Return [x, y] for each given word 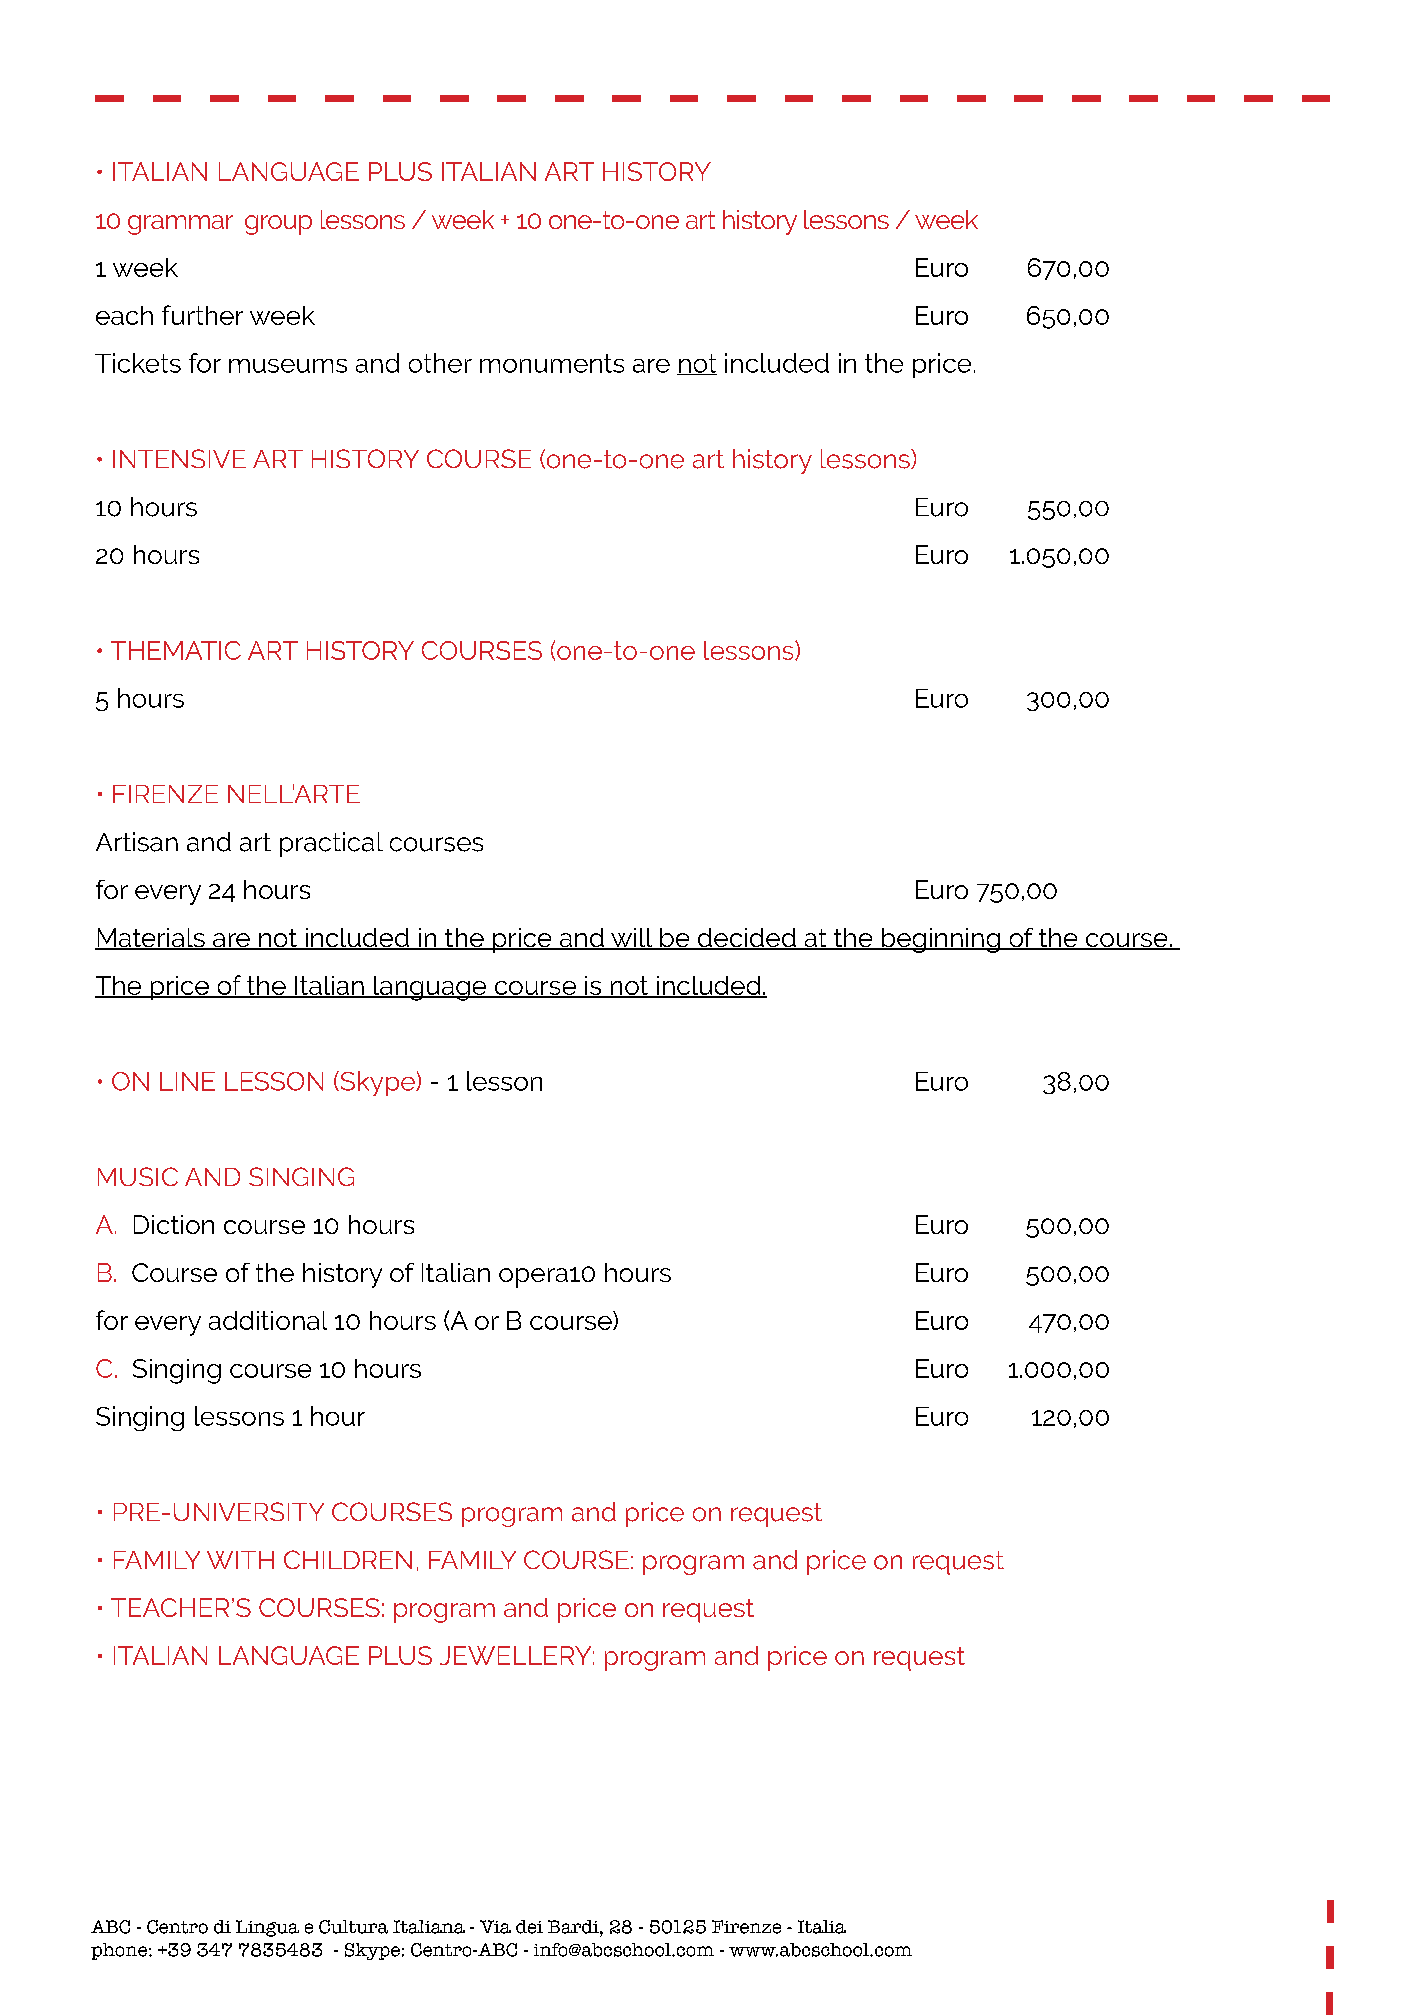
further [202, 315]
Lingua [267, 1928]
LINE [187, 1081]
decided [746, 939]
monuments [552, 363]
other [440, 363]
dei [529, 1927]
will [632, 939]
